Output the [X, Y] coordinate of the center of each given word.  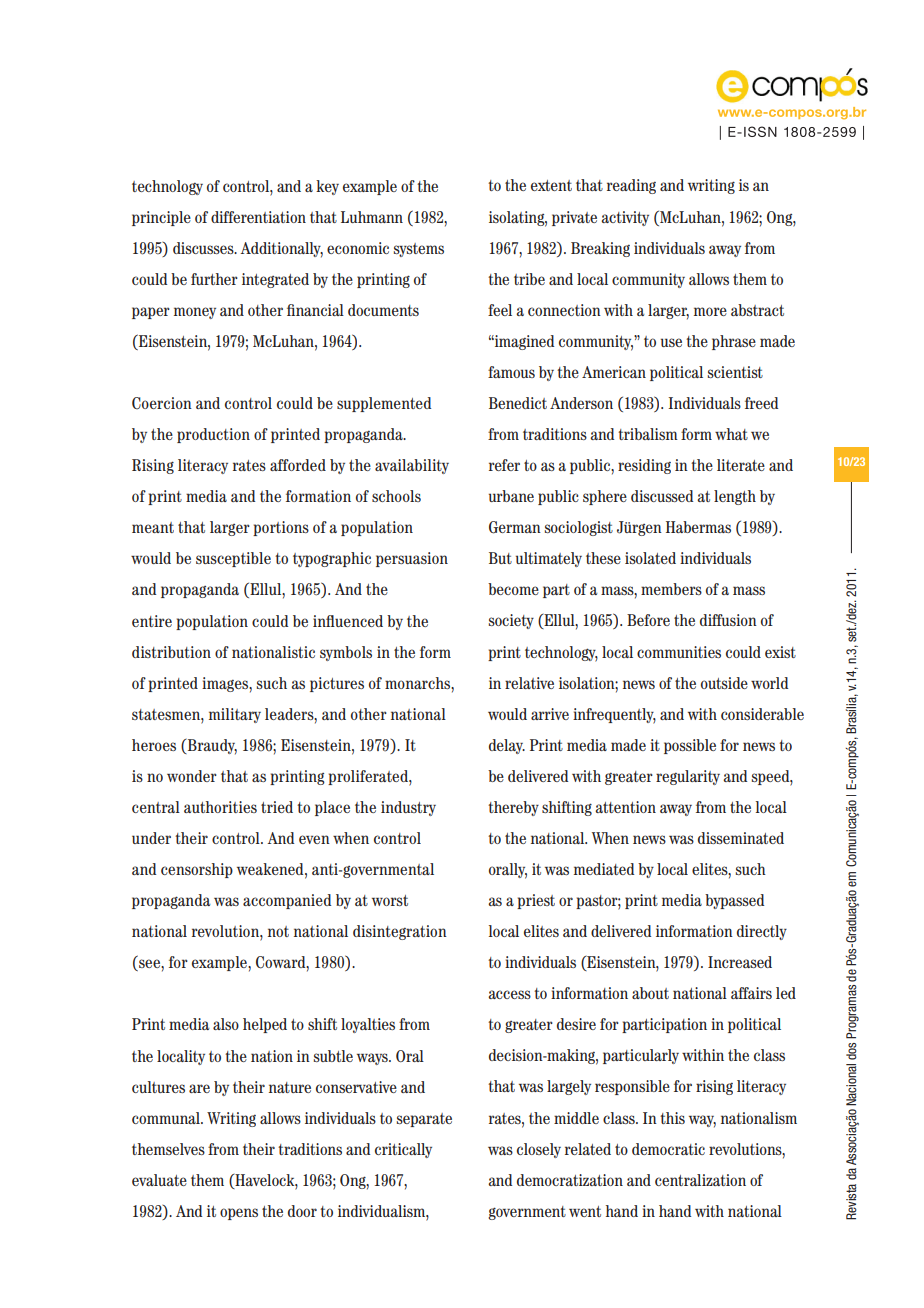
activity [625, 218]
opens [239, 1214]
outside [724, 683]
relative [529, 683]
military [235, 715]
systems [419, 250]
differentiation [258, 217]
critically [403, 1150]
